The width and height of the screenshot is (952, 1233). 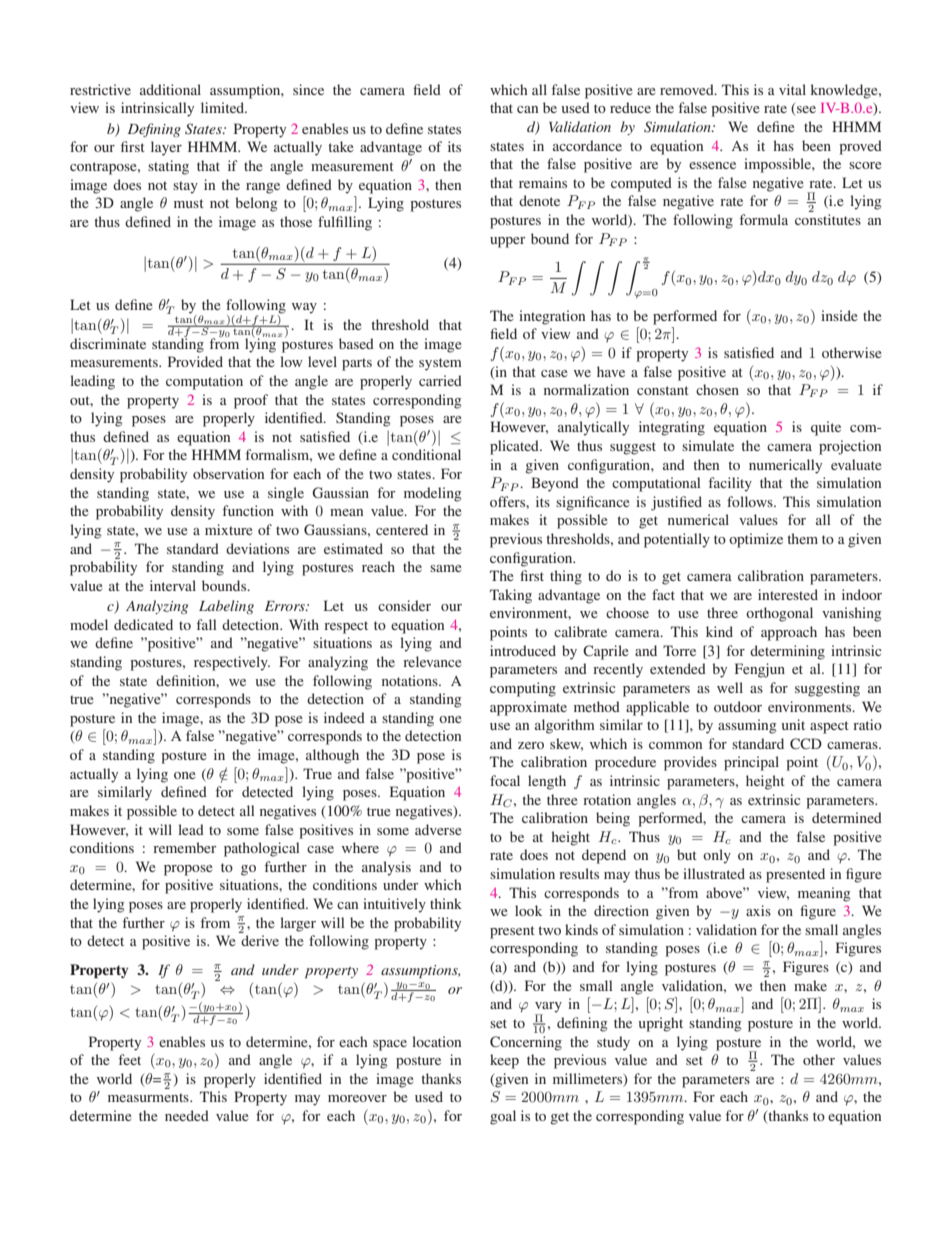 What do you see at coordinates (751, 763) in the screenshot?
I see `principal` at bounding box center [751, 763].
